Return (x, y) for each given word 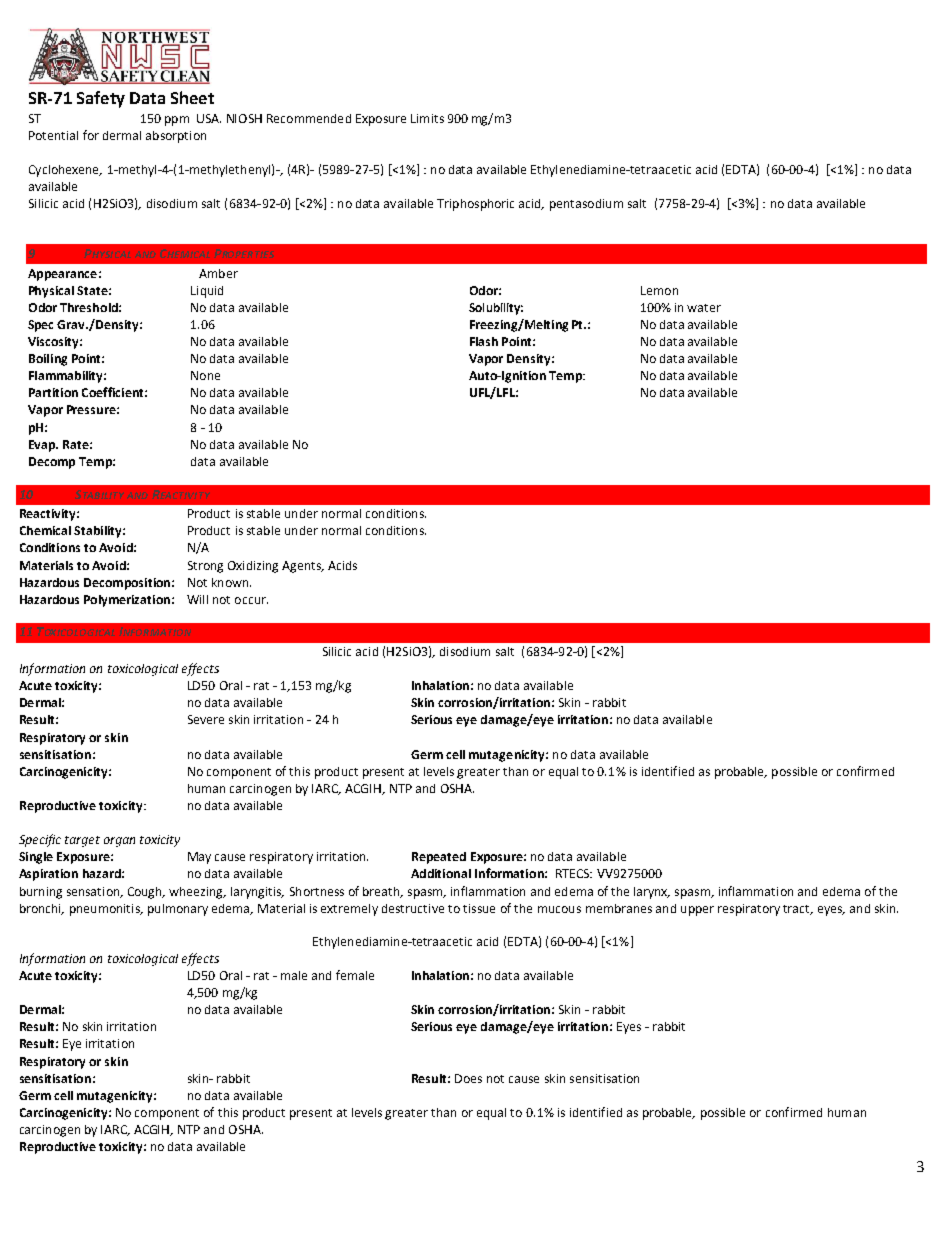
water (704, 308)
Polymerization (127, 601)
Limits (427, 118)
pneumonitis (106, 910)
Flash (484, 341)
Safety (101, 99)
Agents (302, 567)
